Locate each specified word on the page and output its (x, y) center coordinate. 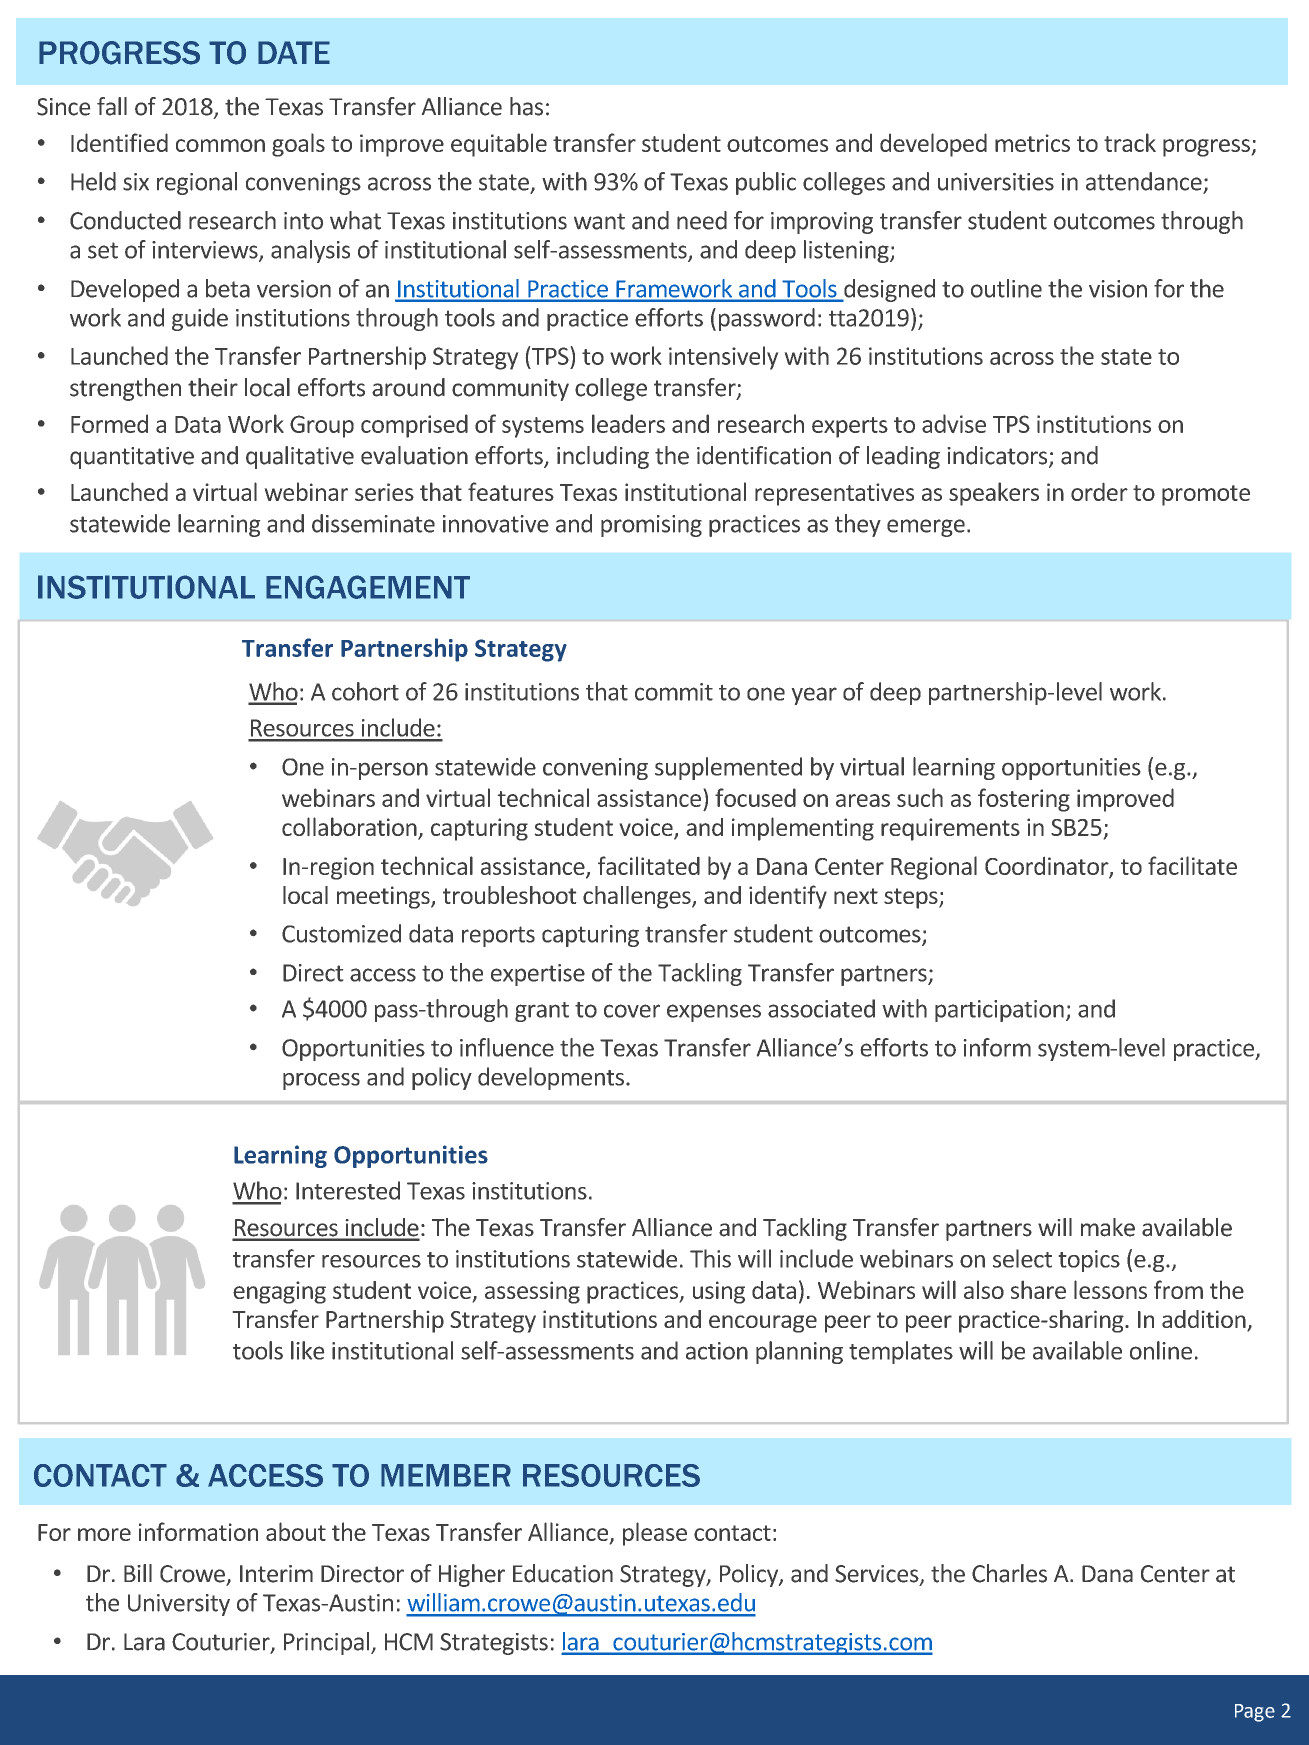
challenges (638, 897)
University (179, 1605)
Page (1255, 1713)
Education (563, 1573)
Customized (341, 933)
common (220, 145)
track (1130, 142)
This (710, 1258)
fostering (1024, 800)
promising (651, 526)
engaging (279, 1292)
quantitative (132, 458)
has (526, 106)
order (1099, 492)
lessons (1110, 1289)
